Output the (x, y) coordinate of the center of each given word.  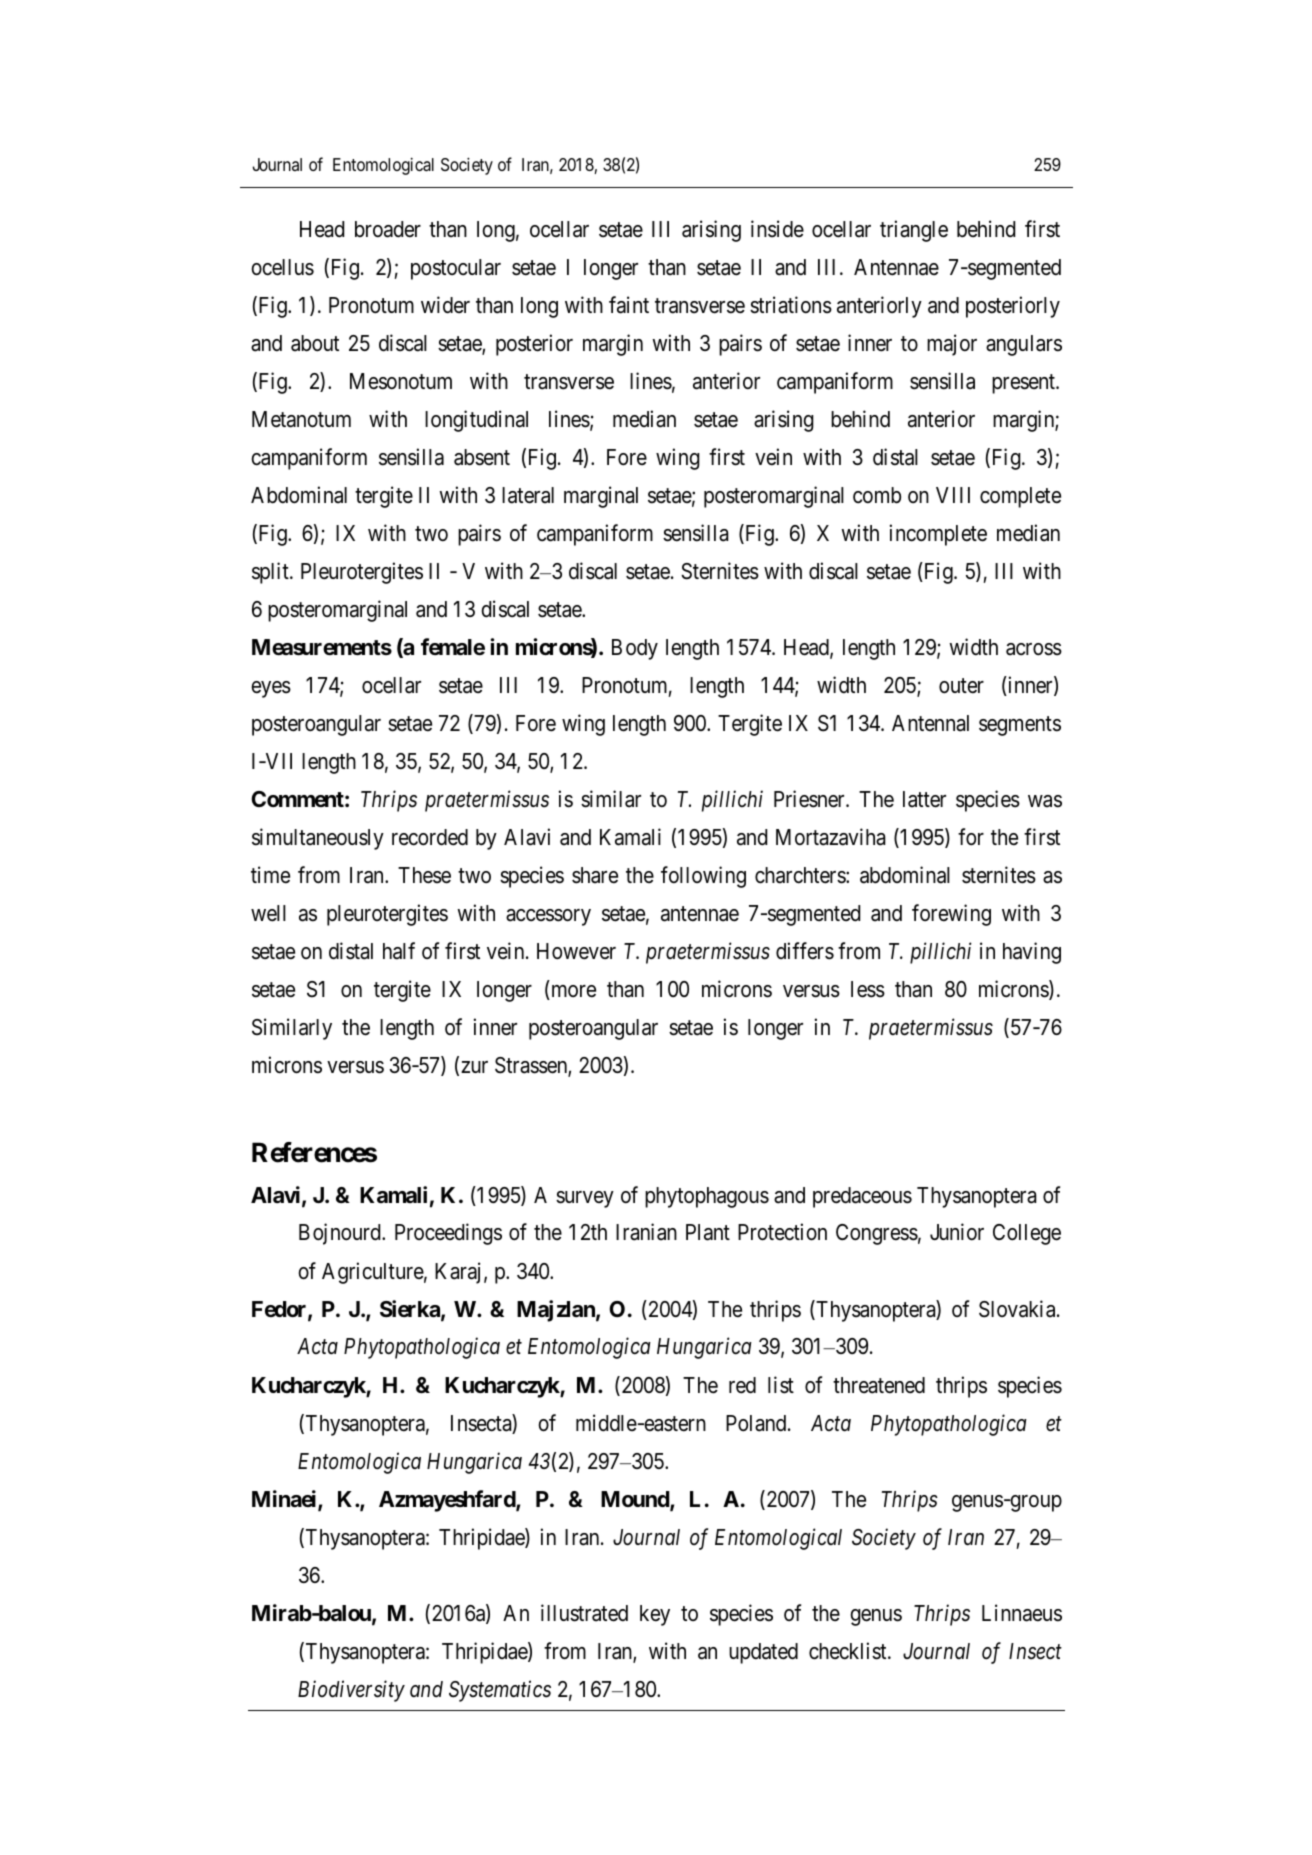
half (399, 951)
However (576, 951)
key (655, 1615)
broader (388, 229)
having (1032, 953)
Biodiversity (351, 1691)
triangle (914, 231)
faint (629, 305)
